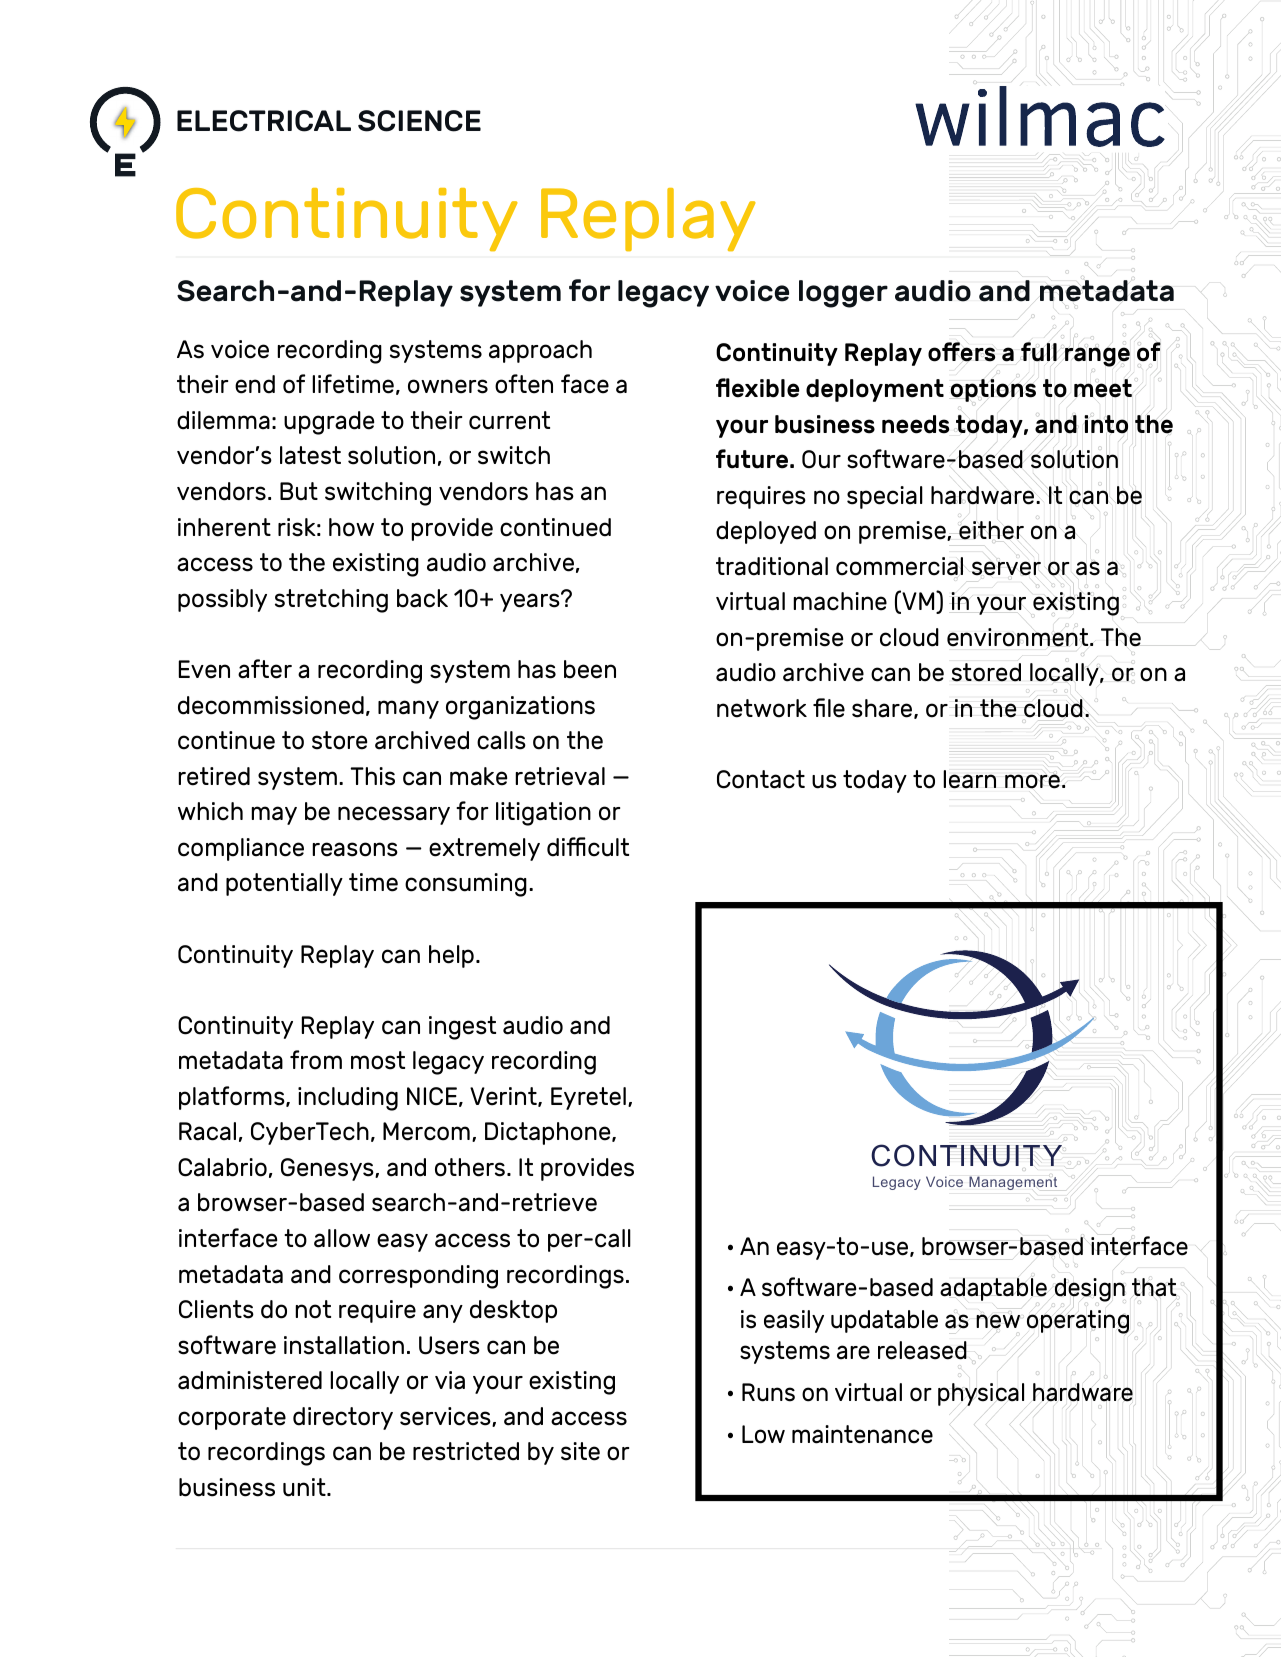  I want to click on Management, so click(1013, 1183).
